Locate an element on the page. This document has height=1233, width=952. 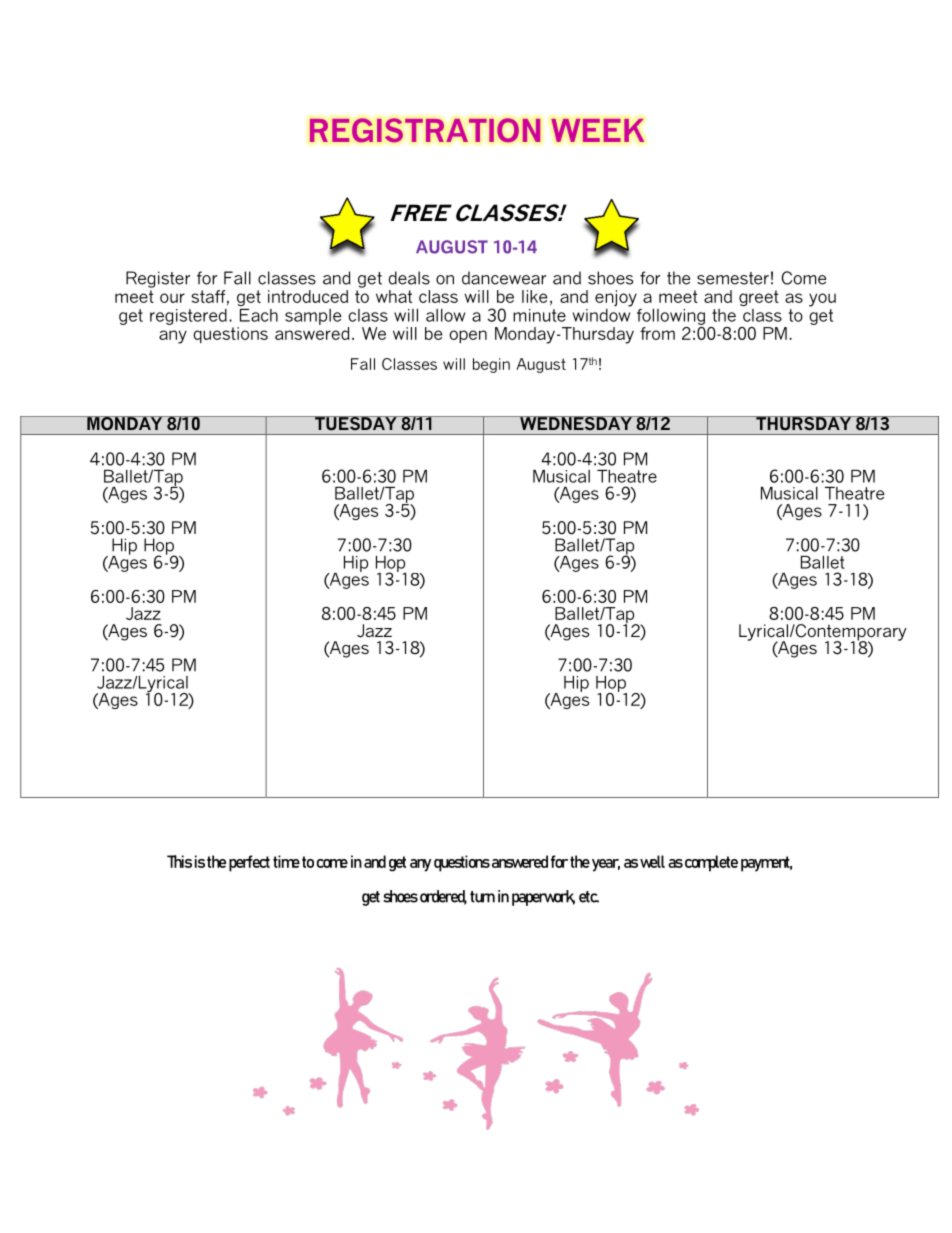
TUESDAY is located at coordinates (356, 423).
